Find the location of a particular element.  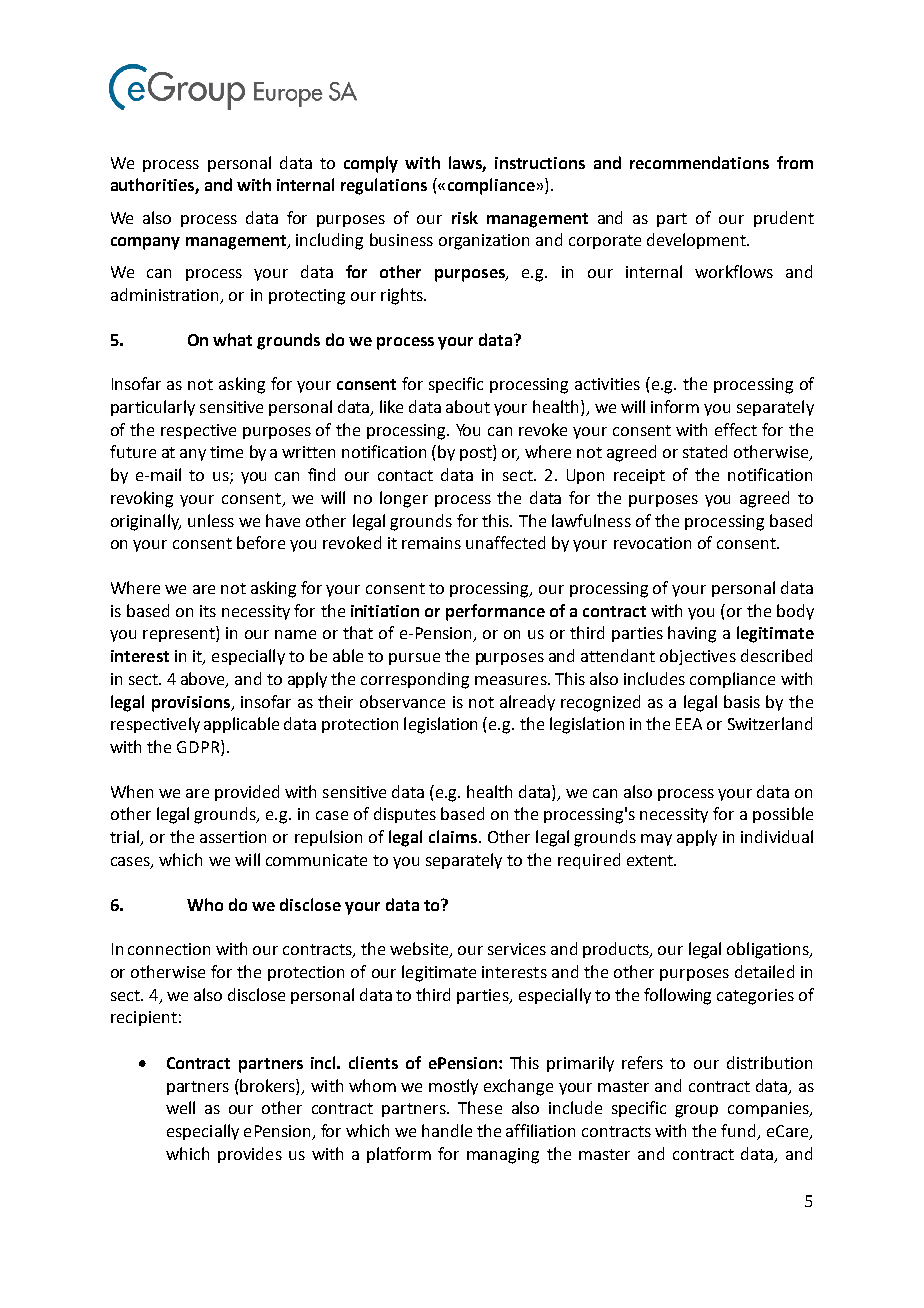

stated is located at coordinates (705, 451).
